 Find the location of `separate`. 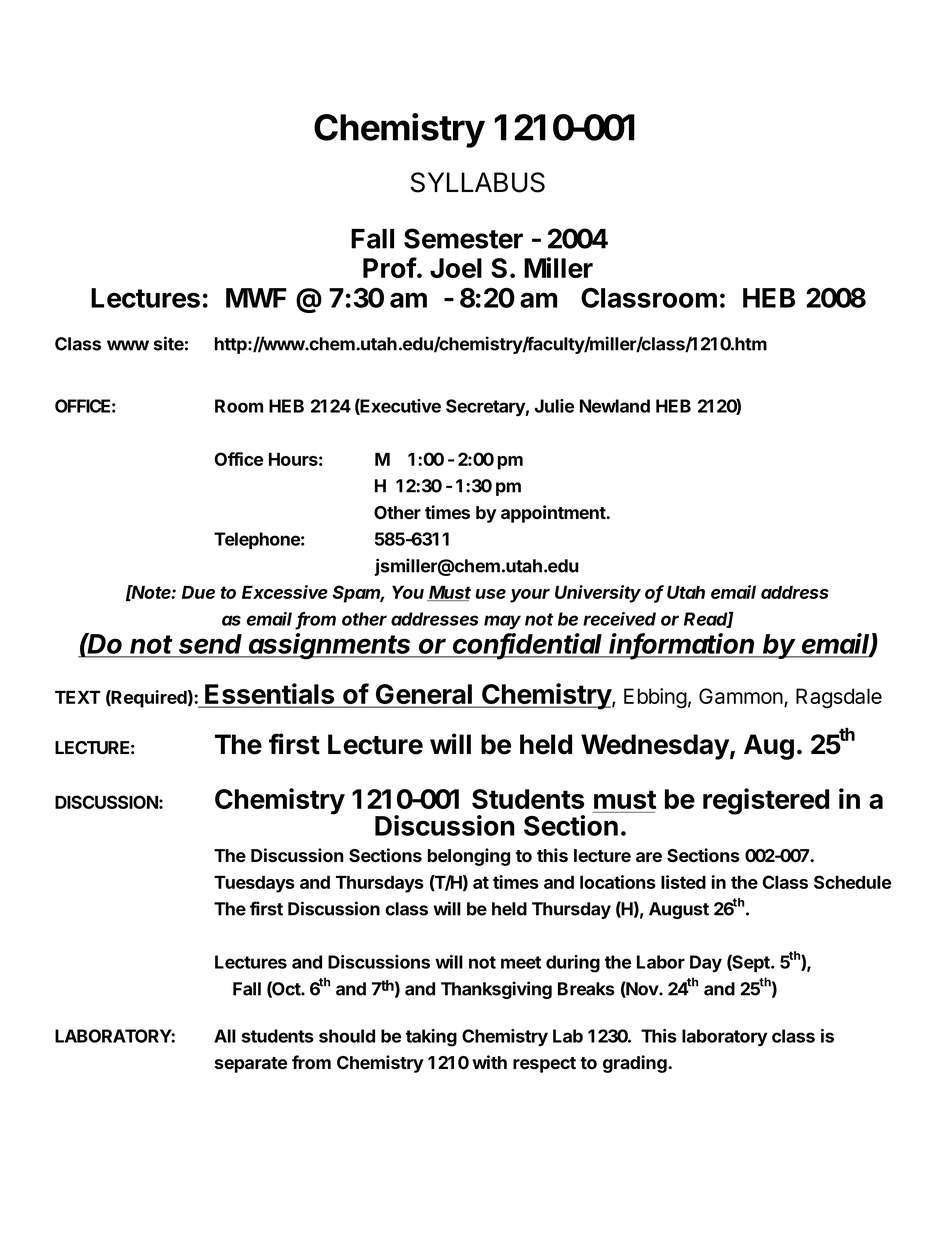

separate is located at coordinates (251, 1065).
